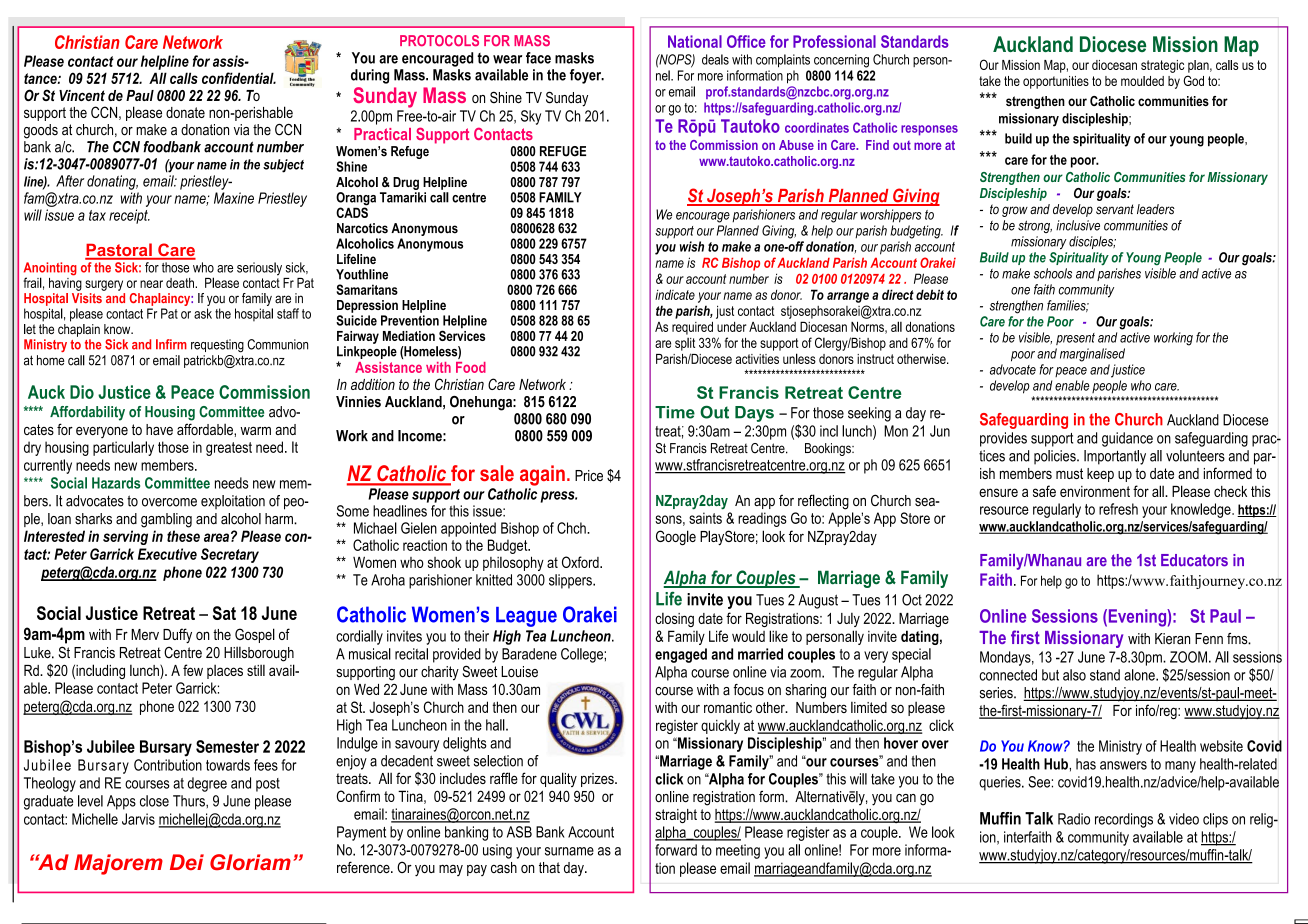 The width and height of the screenshot is (1308, 924). I want to click on Price, so click(589, 475).
